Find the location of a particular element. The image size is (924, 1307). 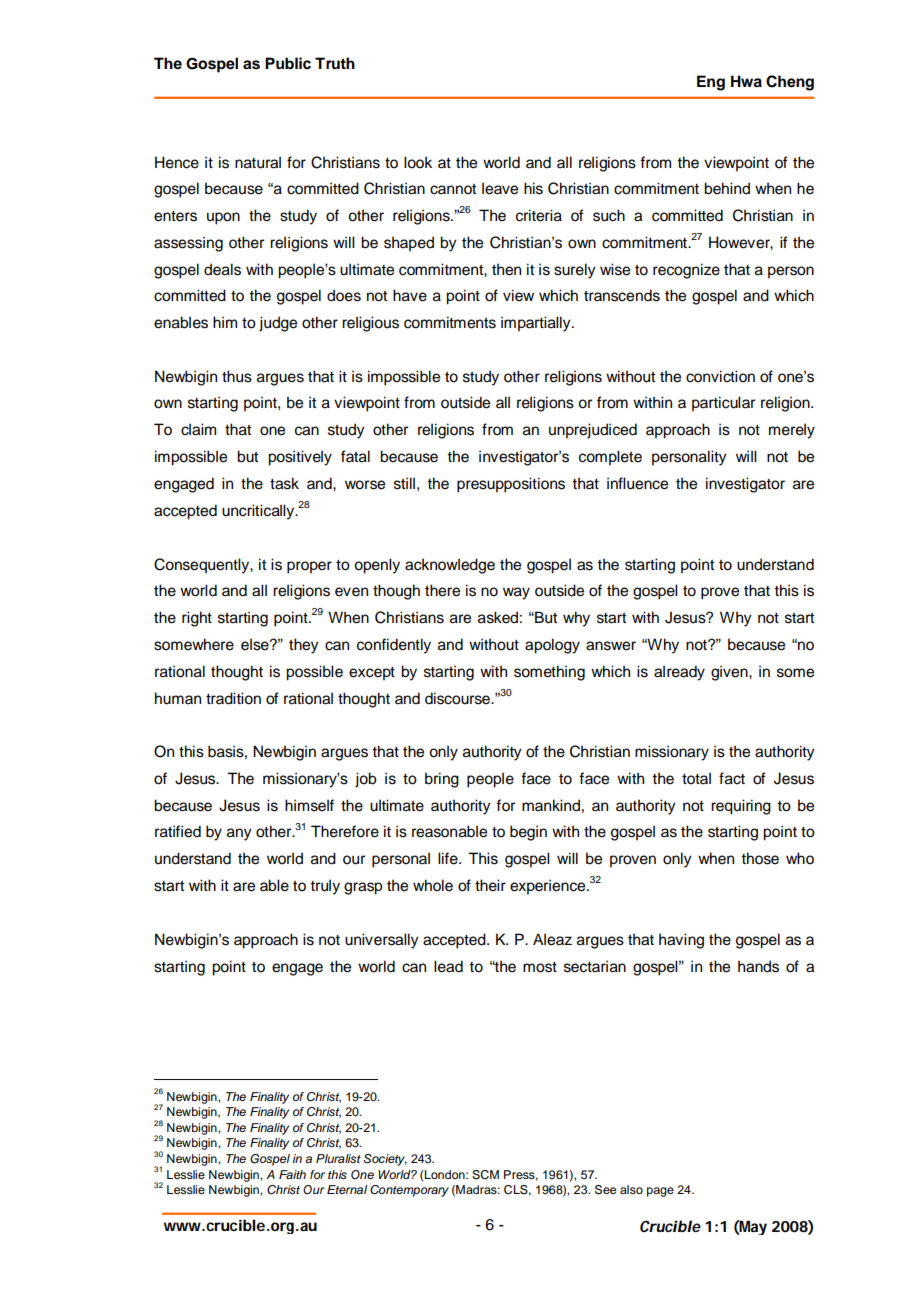

SCM is located at coordinates (485, 1175).
